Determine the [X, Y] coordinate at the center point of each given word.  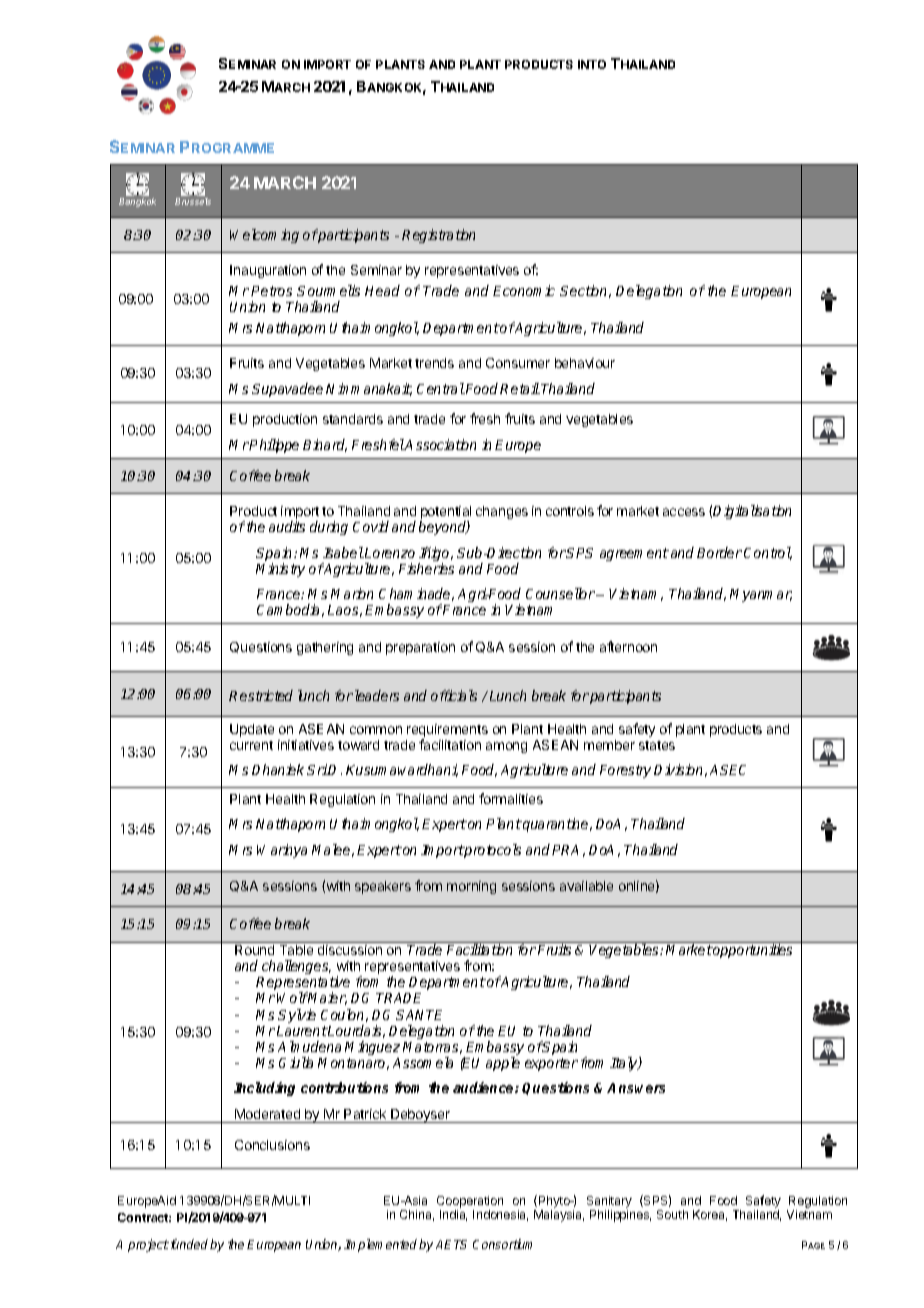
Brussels [193, 201]
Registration [438, 236]
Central [441, 388]
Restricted [261, 695]
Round [254, 950]
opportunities [752, 951]
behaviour [585, 363]
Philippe [274, 446]
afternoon [628, 646]
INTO [592, 64]
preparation [420, 648]
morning [471, 887]
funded [188, 1244]
